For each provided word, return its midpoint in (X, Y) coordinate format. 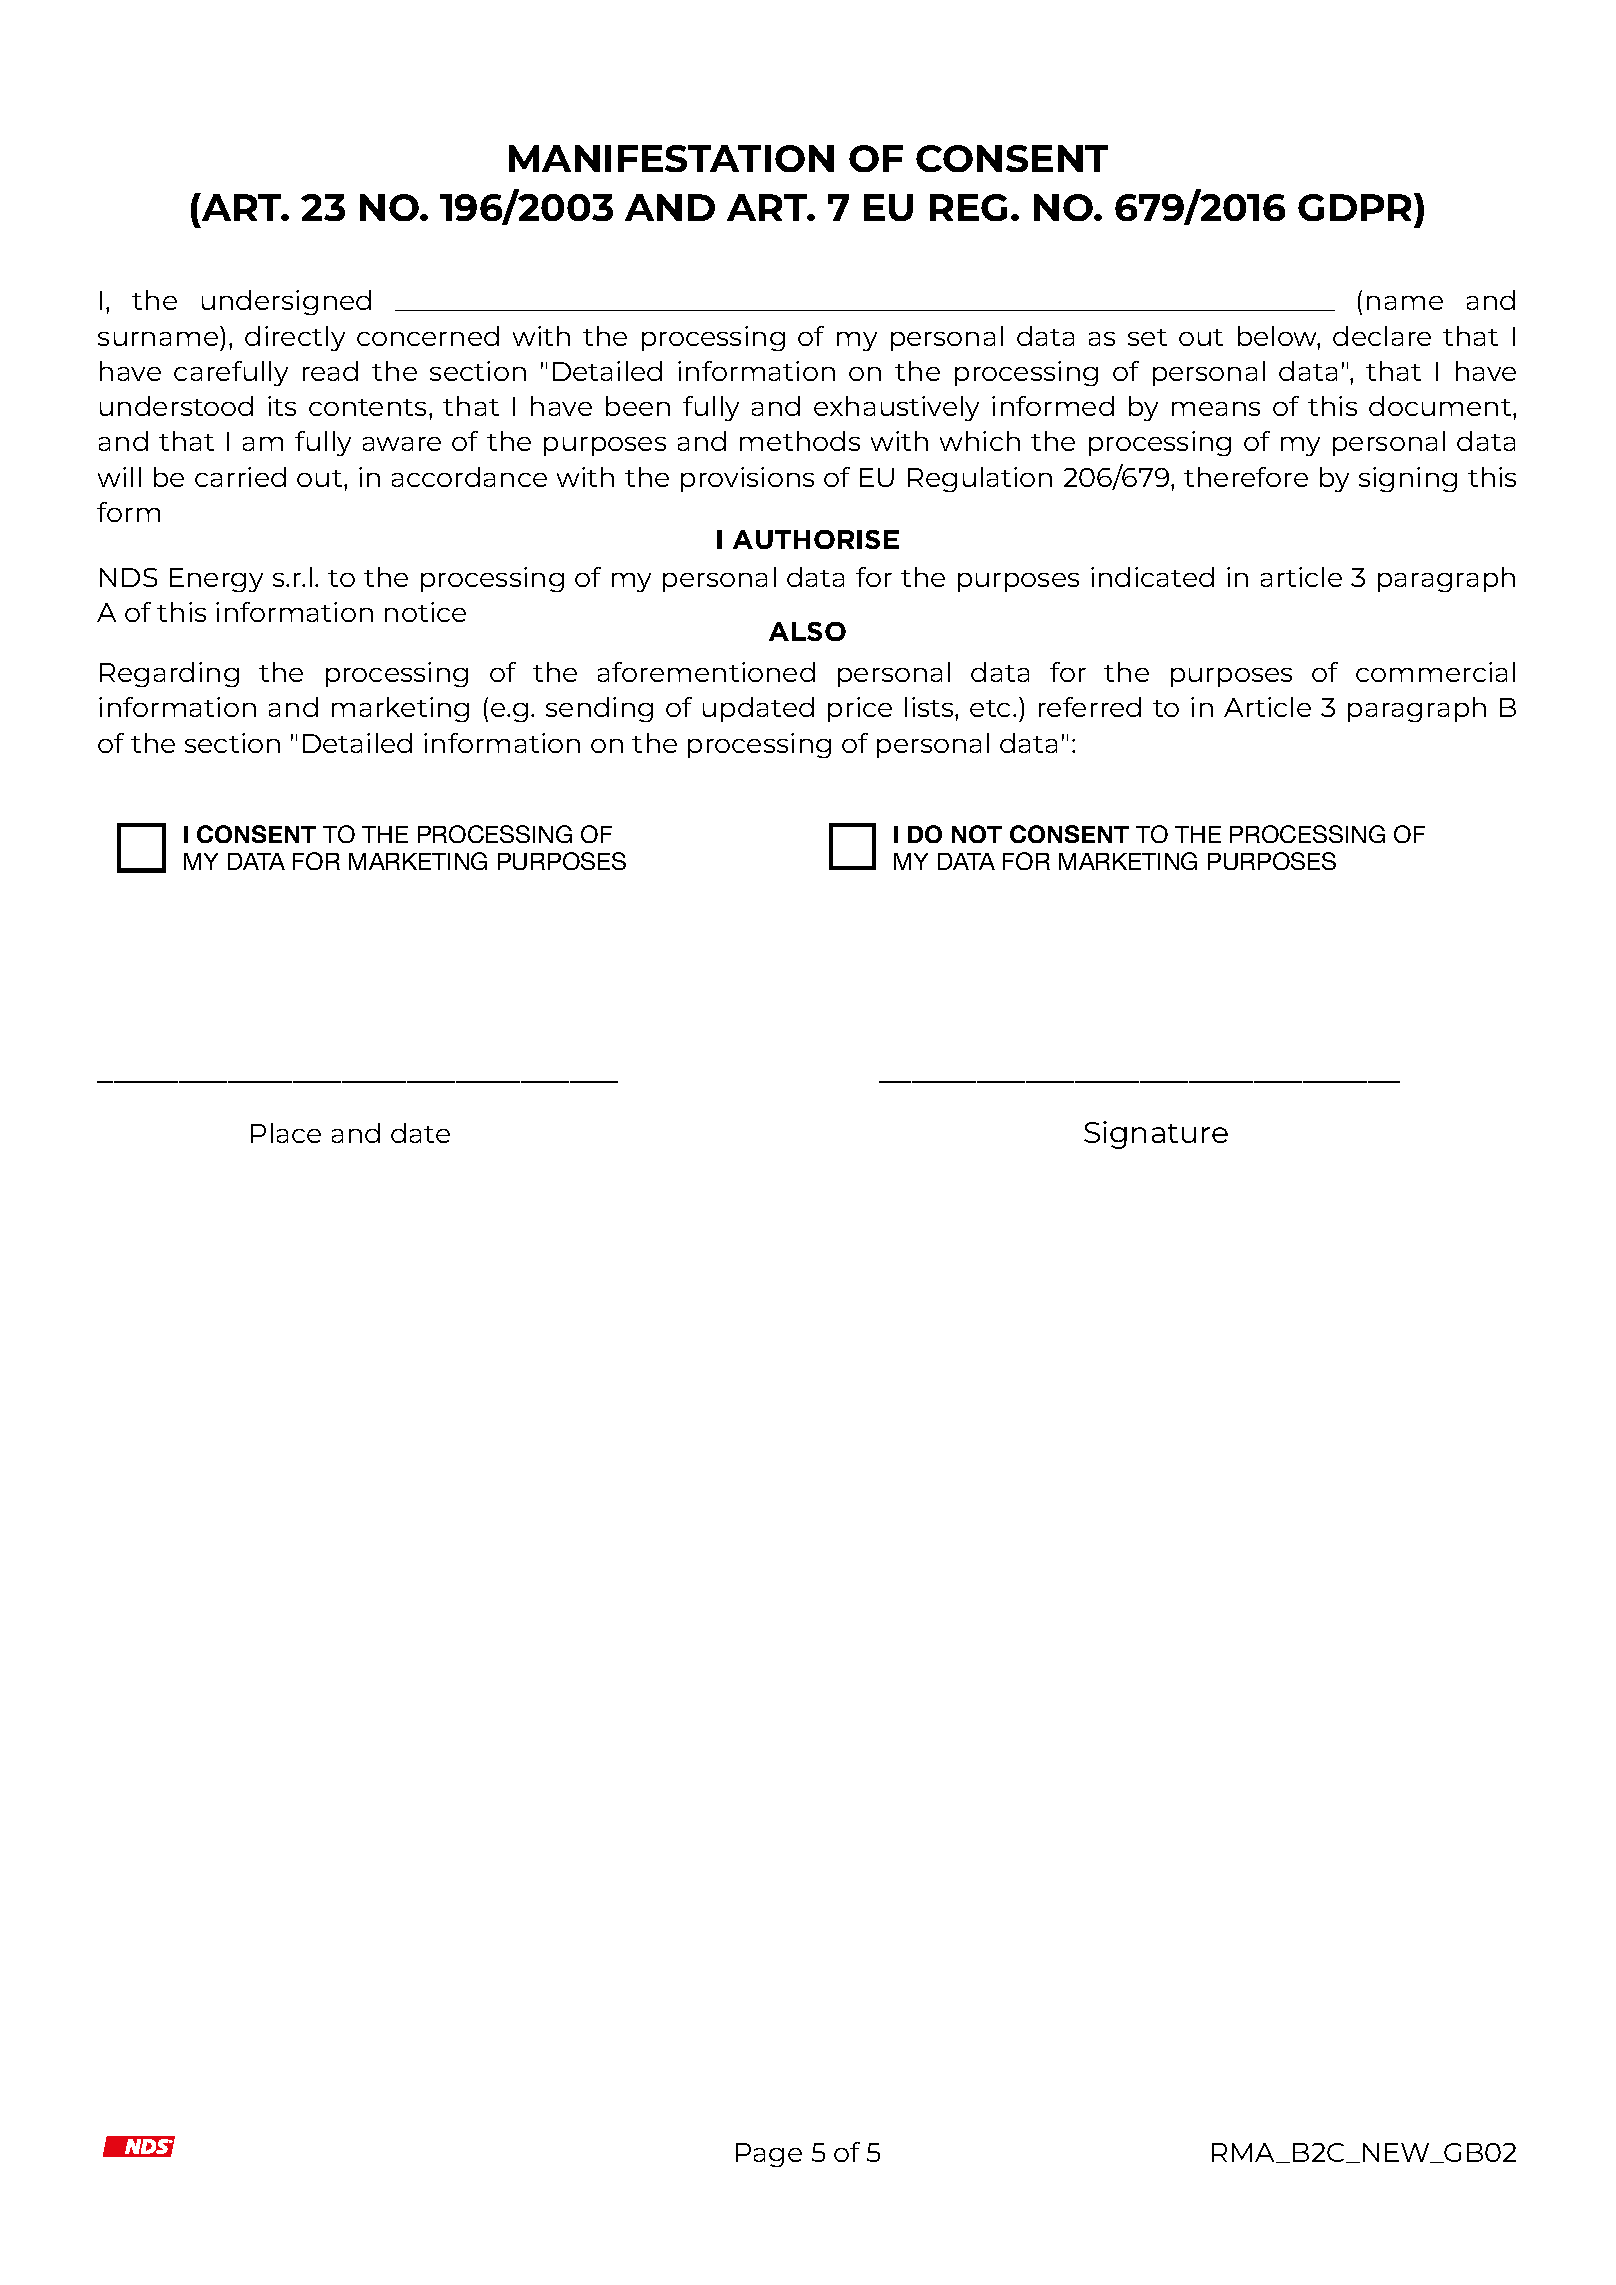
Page (769, 2155)
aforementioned (706, 672)
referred (1090, 707)
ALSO (807, 631)
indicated (1152, 577)
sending (599, 709)
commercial (1435, 672)
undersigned (286, 302)
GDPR (1356, 207)
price (860, 709)
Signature (1156, 1135)
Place (286, 1133)
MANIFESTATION (671, 158)
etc (990, 708)
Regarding (169, 674)
